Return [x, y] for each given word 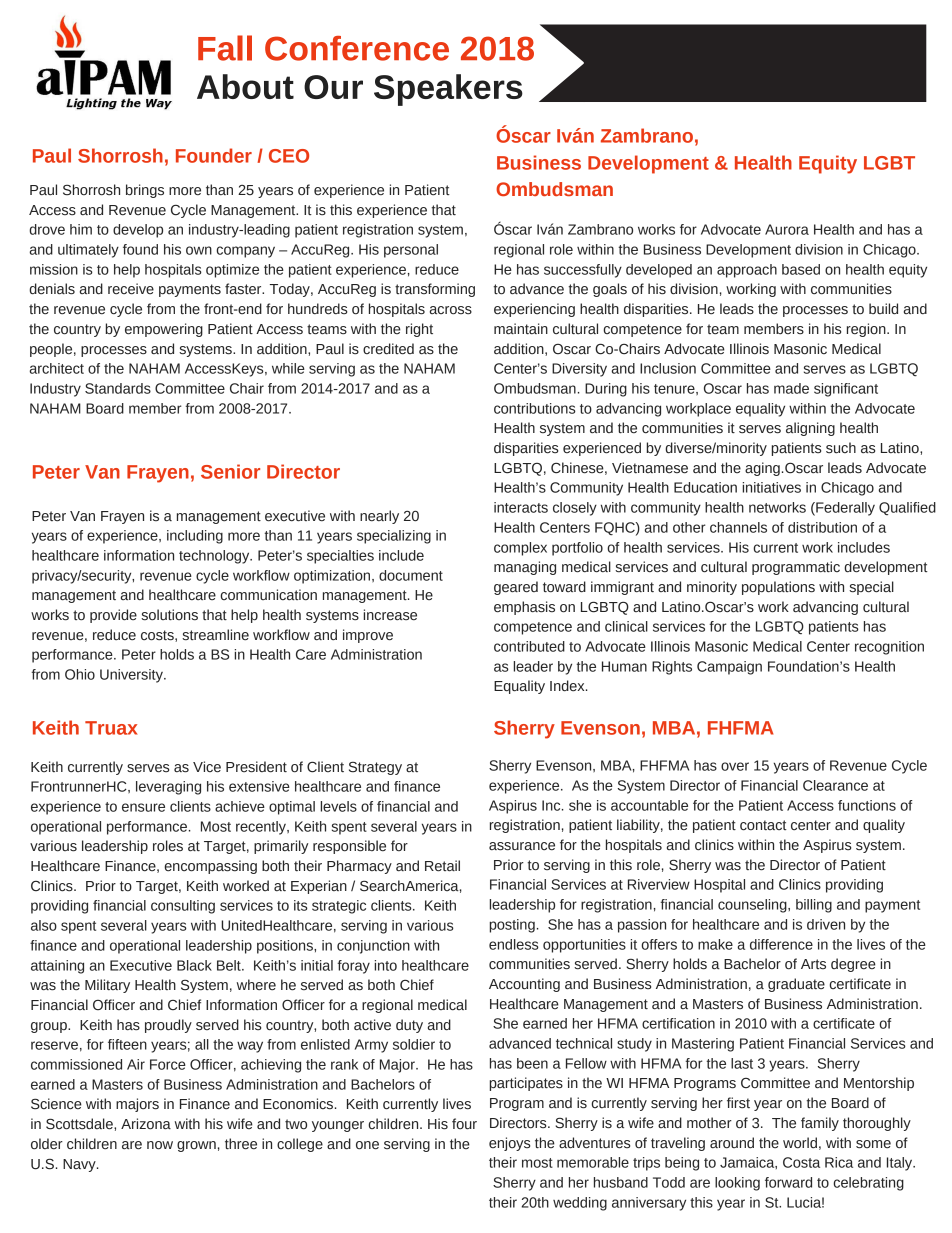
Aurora [787, 229]
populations [778, 588]
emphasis [524, 608]
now [160, 1145]
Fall [225, 48]
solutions [169, 615]
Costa [801, 1162]
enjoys [509, 1144]
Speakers [448, 90]
